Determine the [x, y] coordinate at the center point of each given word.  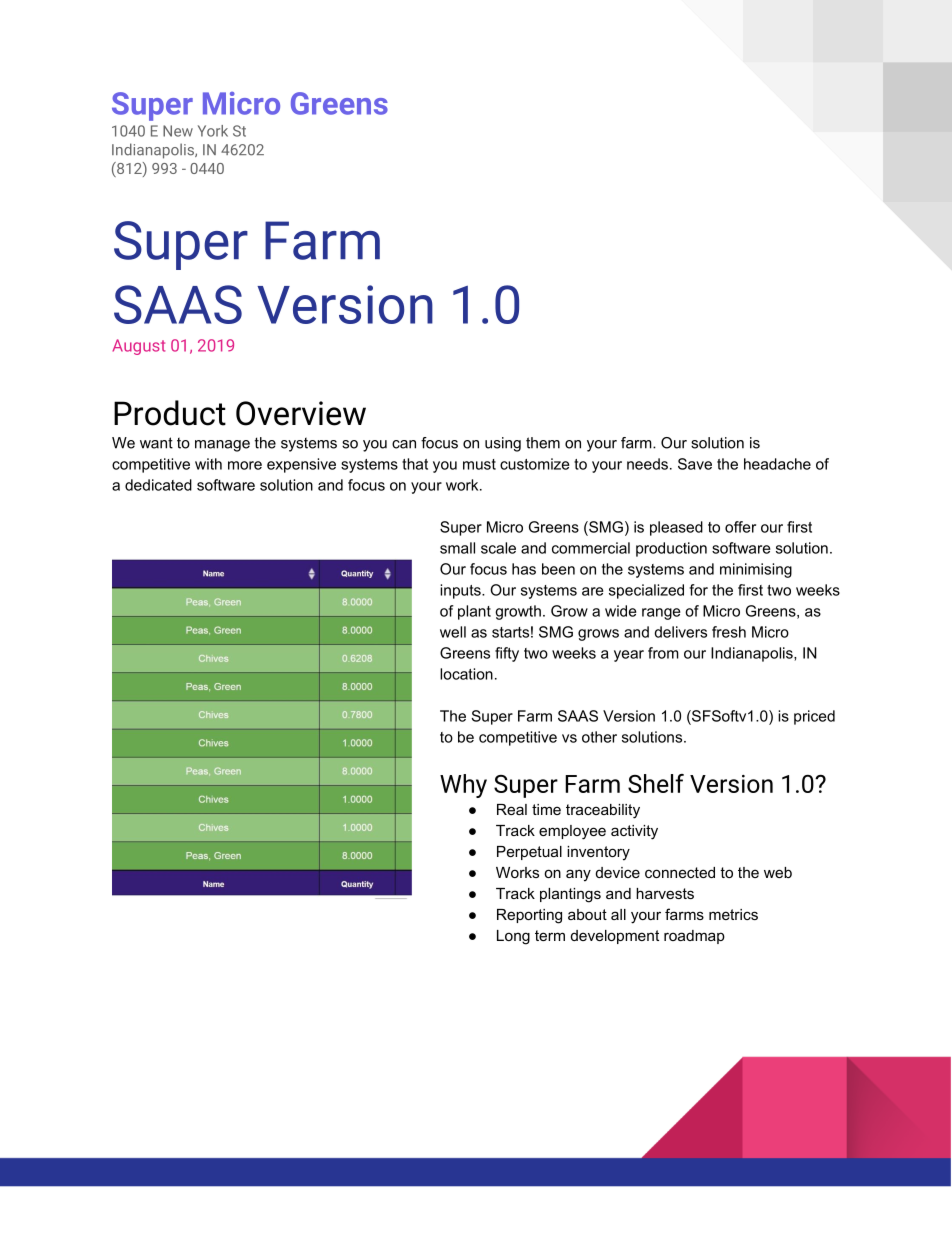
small [457, 548]
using [503, 444]
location [466, 674]
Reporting [529, 916]
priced [814, 717]
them [543, 443]
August [138, 347]
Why [463, 786]
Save [695, 464]
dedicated [158, 485]
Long [513, 937]
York [213, 131]
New [178, 131]
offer [740, 527]
